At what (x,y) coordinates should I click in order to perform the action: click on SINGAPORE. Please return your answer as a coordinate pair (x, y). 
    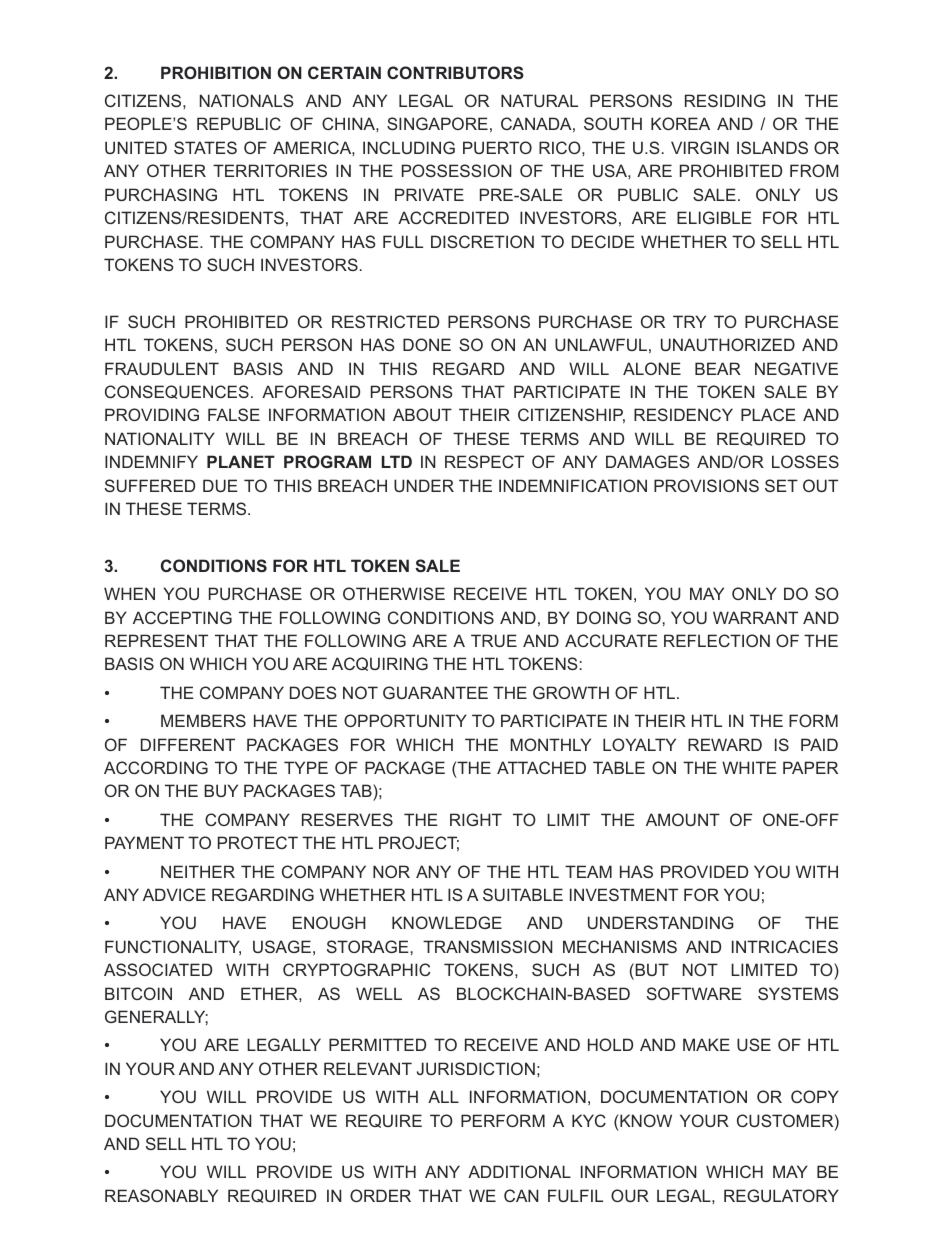
    Looking at the image, I should click on (437, 123).
